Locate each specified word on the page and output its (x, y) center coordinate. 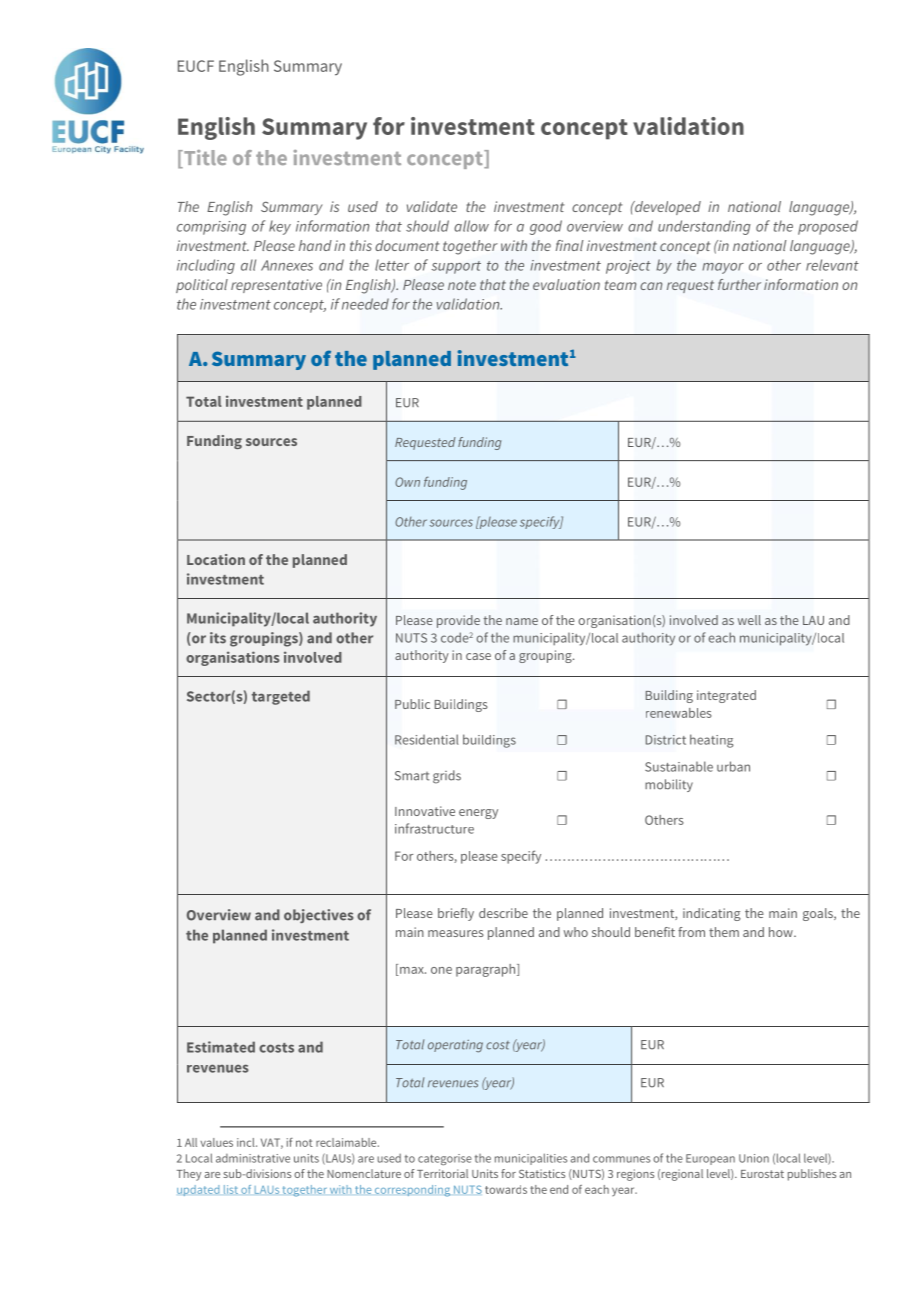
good (546, 227)
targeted (281, 697)
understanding (704, 227)
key (280, 227)
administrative (253, 1158)
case (478, 656)
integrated (726, 696)
